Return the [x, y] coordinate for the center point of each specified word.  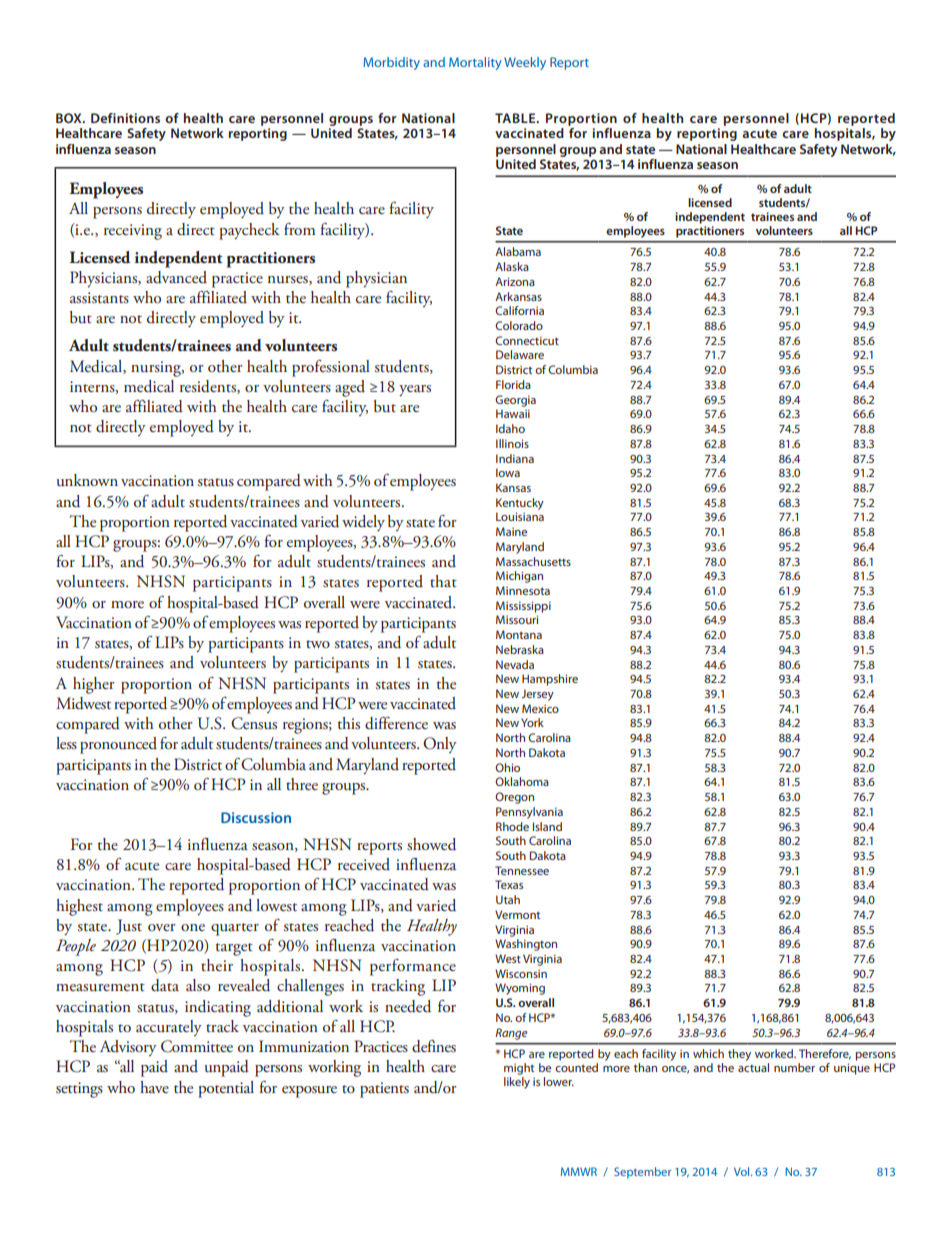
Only [440, 745]
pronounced [118, 745]
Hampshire [550, 680]
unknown [87, 480]
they [739, 1055]
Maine [511, 531]
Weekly [525, 63]
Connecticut [527, 340]
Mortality [475, 63]
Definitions [125, 118]
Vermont [517, 914]
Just [129, 927]
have [154, 1087]
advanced [176, 277]
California [519, 310]
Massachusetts [533, 561]
